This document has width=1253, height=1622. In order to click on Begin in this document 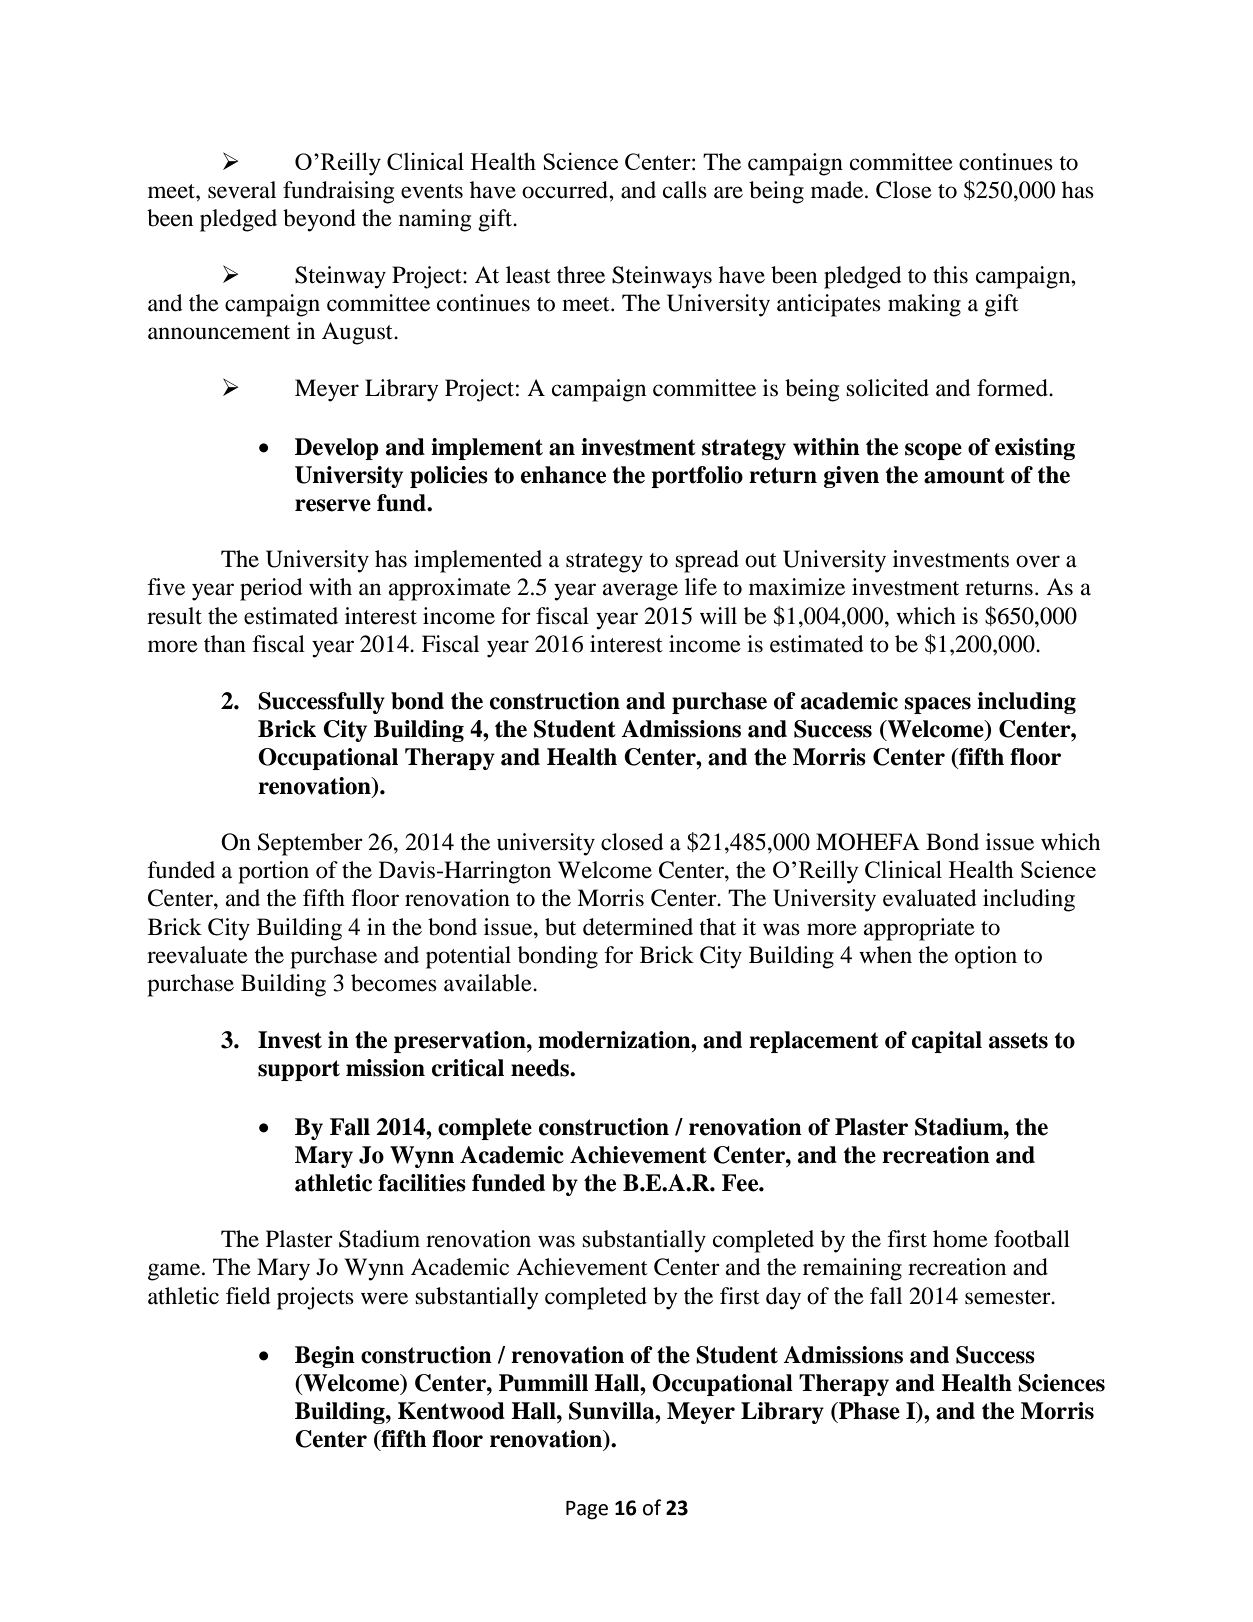, I will do `click(325, 1357)`.
